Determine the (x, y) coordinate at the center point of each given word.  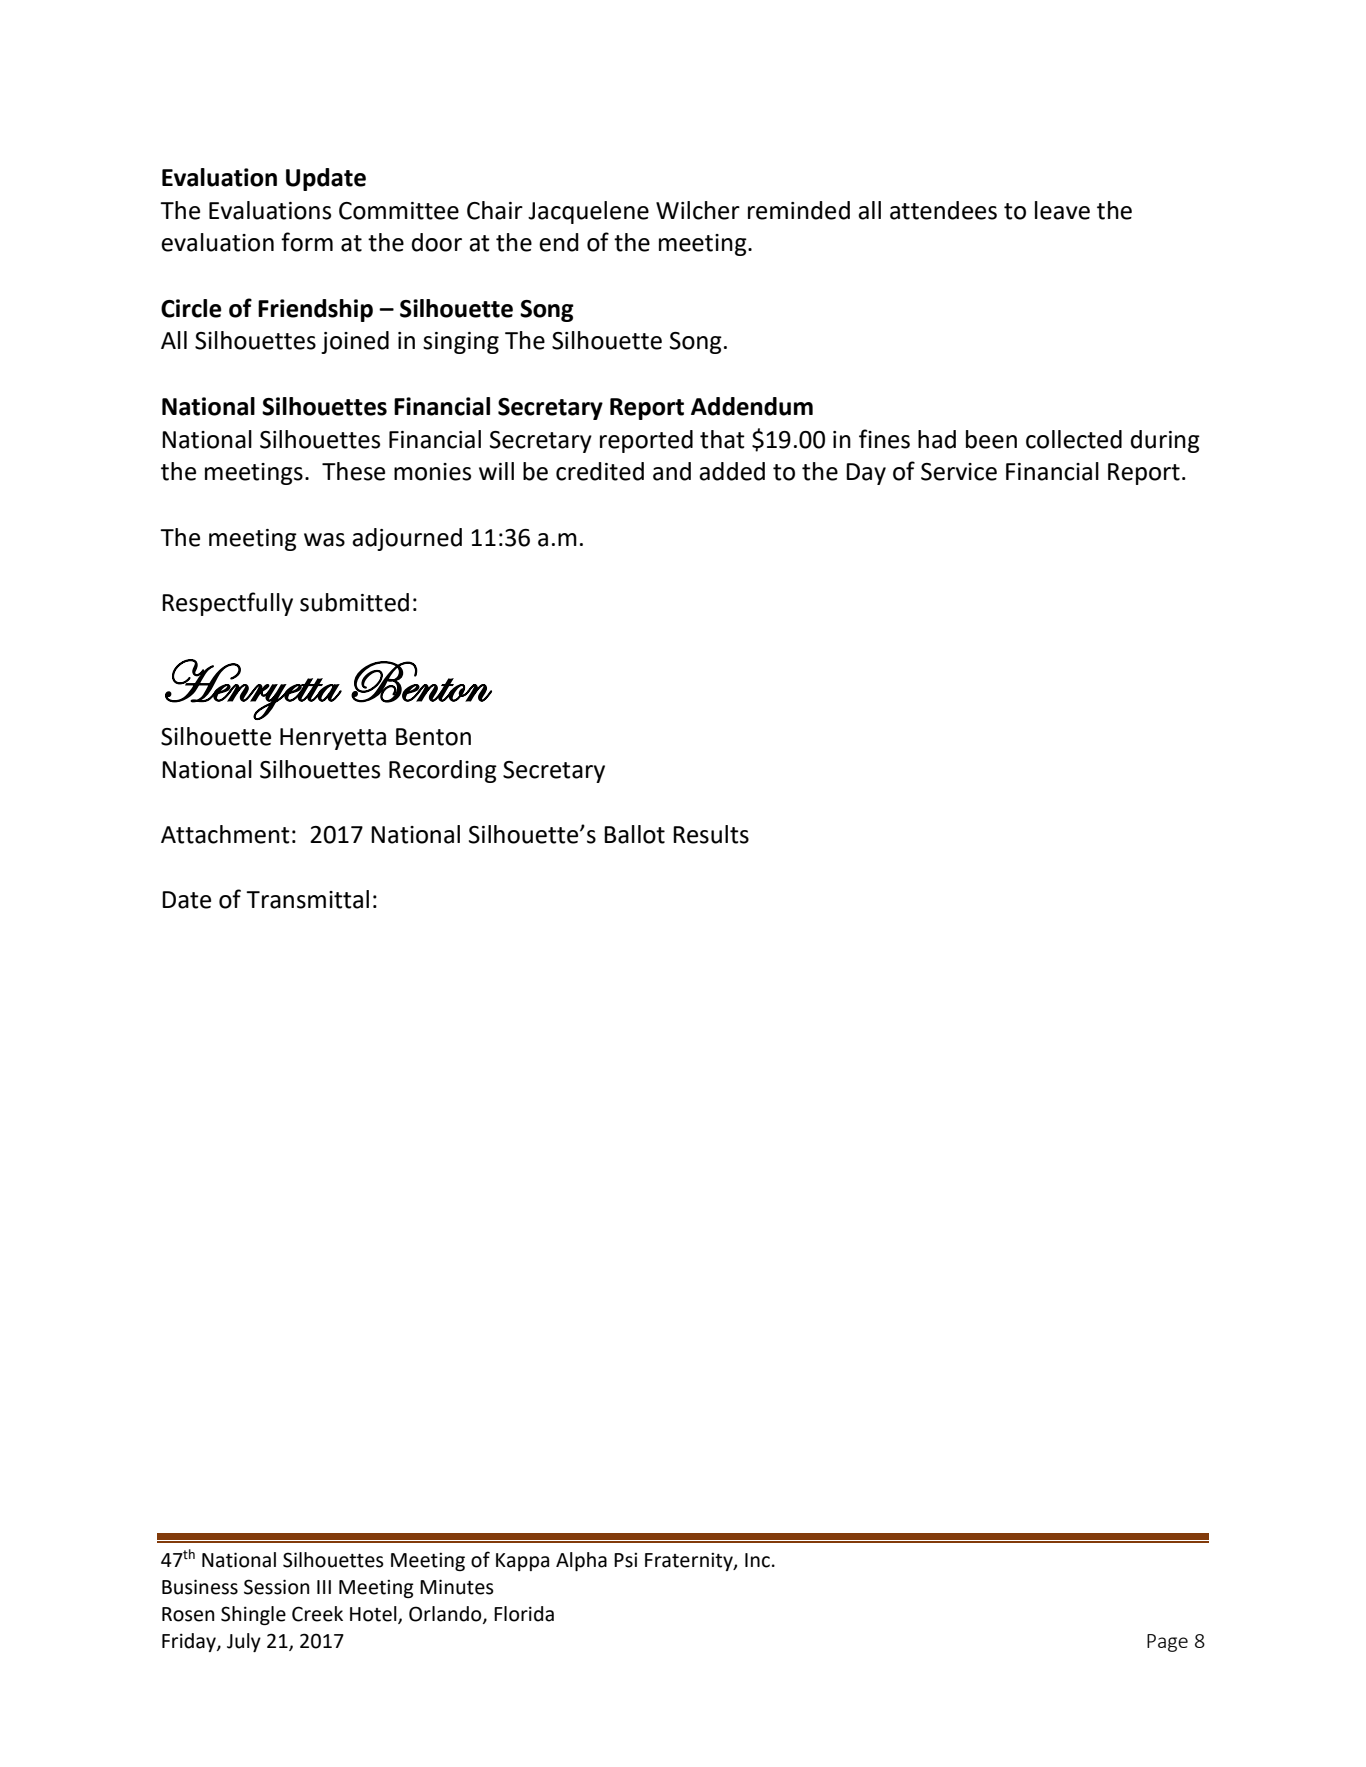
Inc (757, 1560)
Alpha (581, 1561)
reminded (799, 210)
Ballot (634, 834)
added (732, 471)
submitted (354, 602)
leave (1062, 210)
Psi (625, 1560)
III (324, 1587)
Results (711, 834)
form (307, 242)
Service (959, 472)
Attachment (225, 834)
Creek (317, 1614)
